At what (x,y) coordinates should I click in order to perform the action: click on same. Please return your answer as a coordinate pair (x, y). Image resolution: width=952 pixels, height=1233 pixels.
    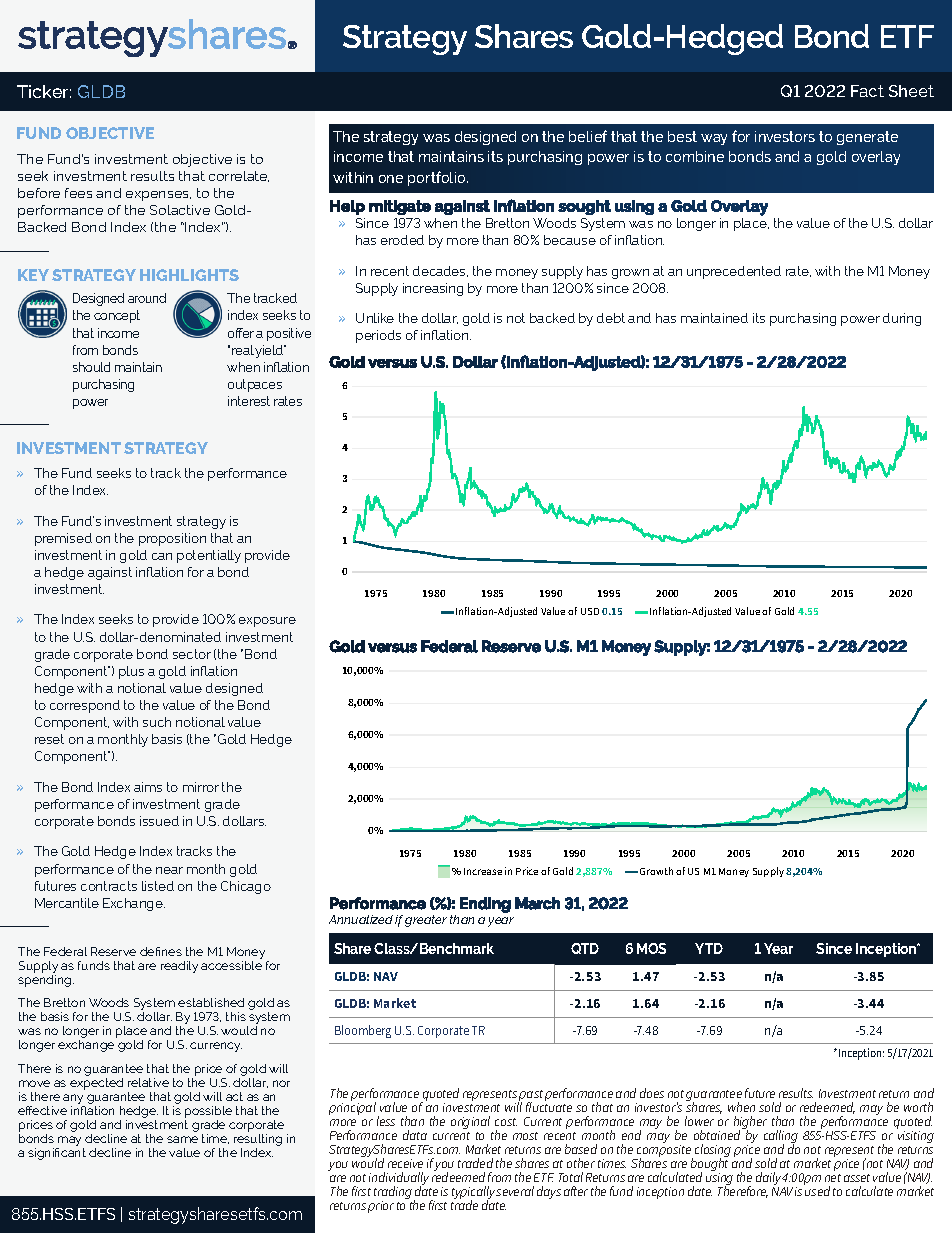
    Looking at the image, I should click on (182, 1139).
